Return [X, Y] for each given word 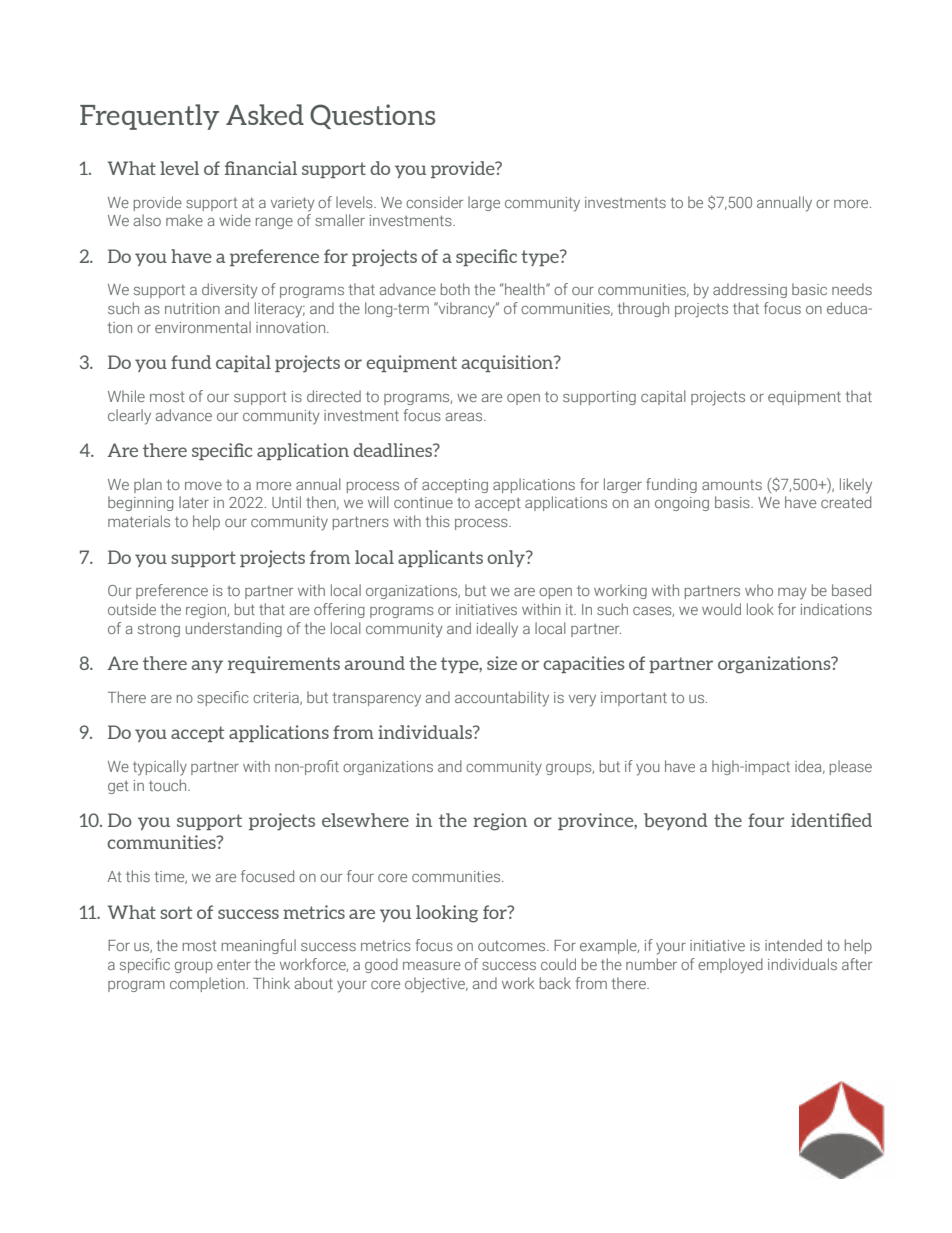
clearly [129, 417]
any [207, 666]
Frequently [149, 117]
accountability [502, 699]
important [634, 699]
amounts [732, 484]
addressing [750, 290]
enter [234, 965]
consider [434, 202]
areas [465, 417]
